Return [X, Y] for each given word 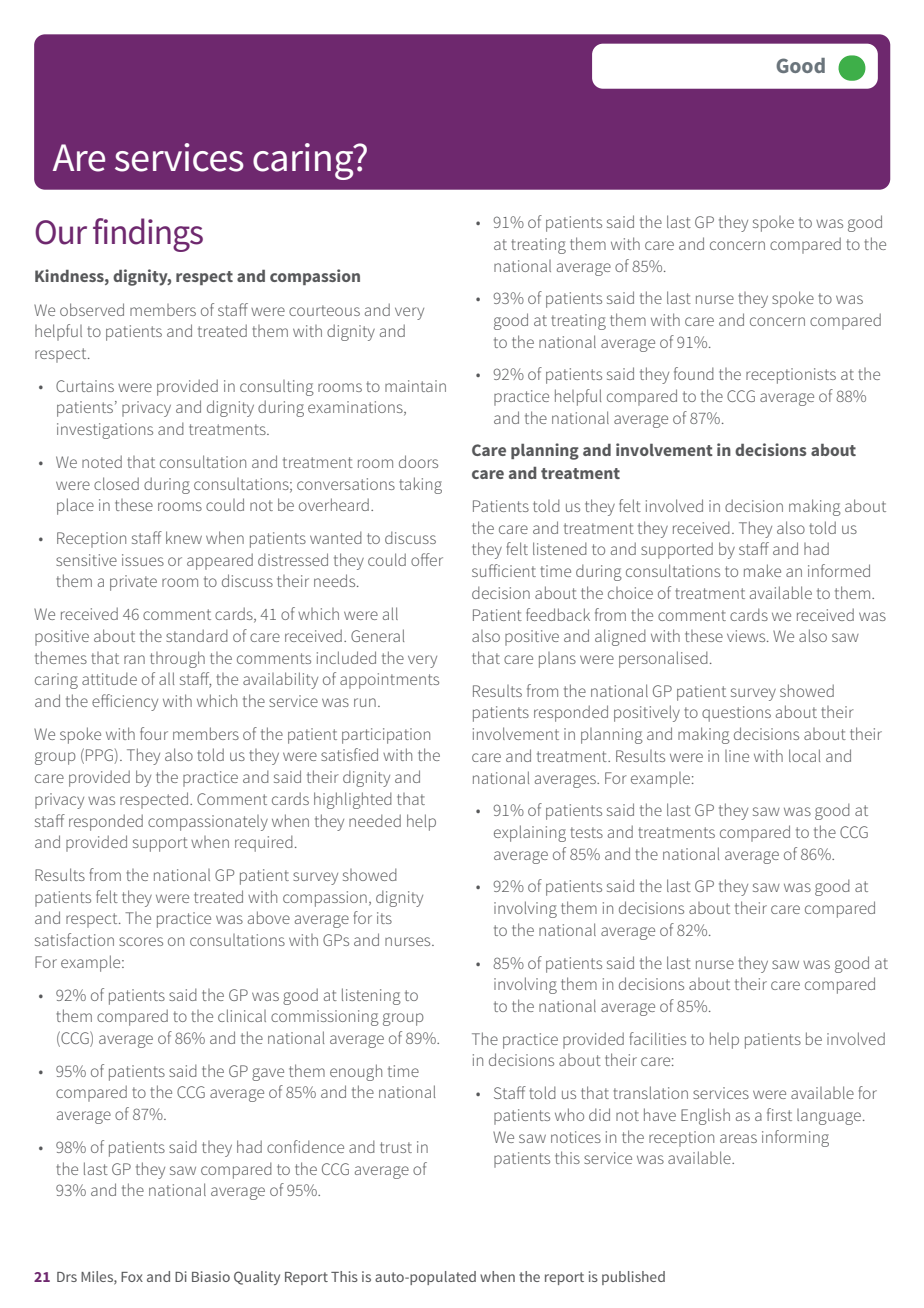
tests [586, 832]
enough [356, 1072]
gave [268, 1074]
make [762, 570]
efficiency [125, 702]
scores [141, 941]
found [694, 373]
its [384, 918]
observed [92, 309]
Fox [132, 1277]
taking [420, 485]
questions [736, 714]
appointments [389, 681]
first [779, 1114]
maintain [415, 386]
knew [184, 537]
